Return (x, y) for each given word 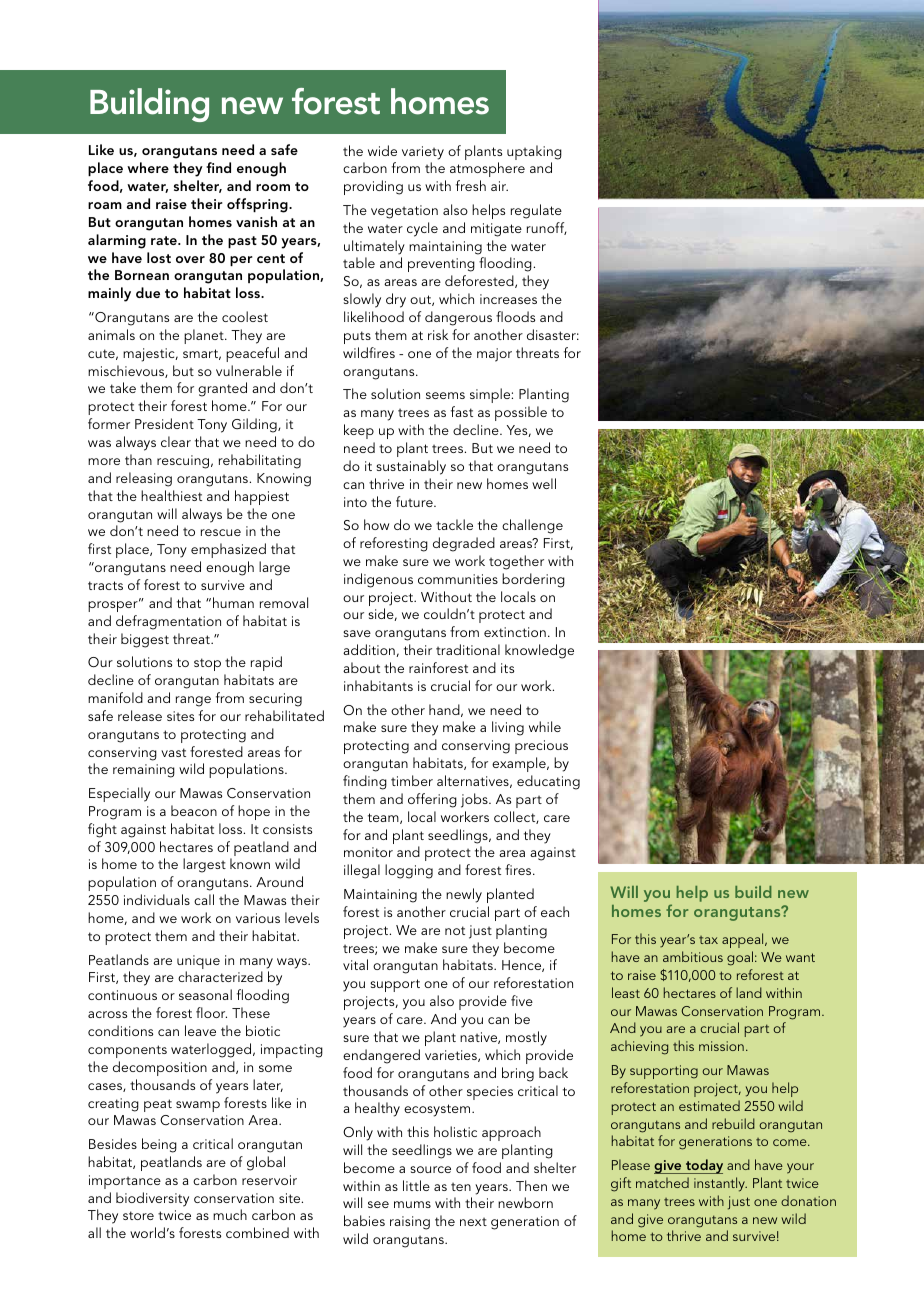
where (148, 167)
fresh (471, 185)
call (204, 899)
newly (464, 895)
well (544, 483)
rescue (221, 532)
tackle (454, 524)
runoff (547, 228)
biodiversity (152, 1199)
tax (708, 940)
